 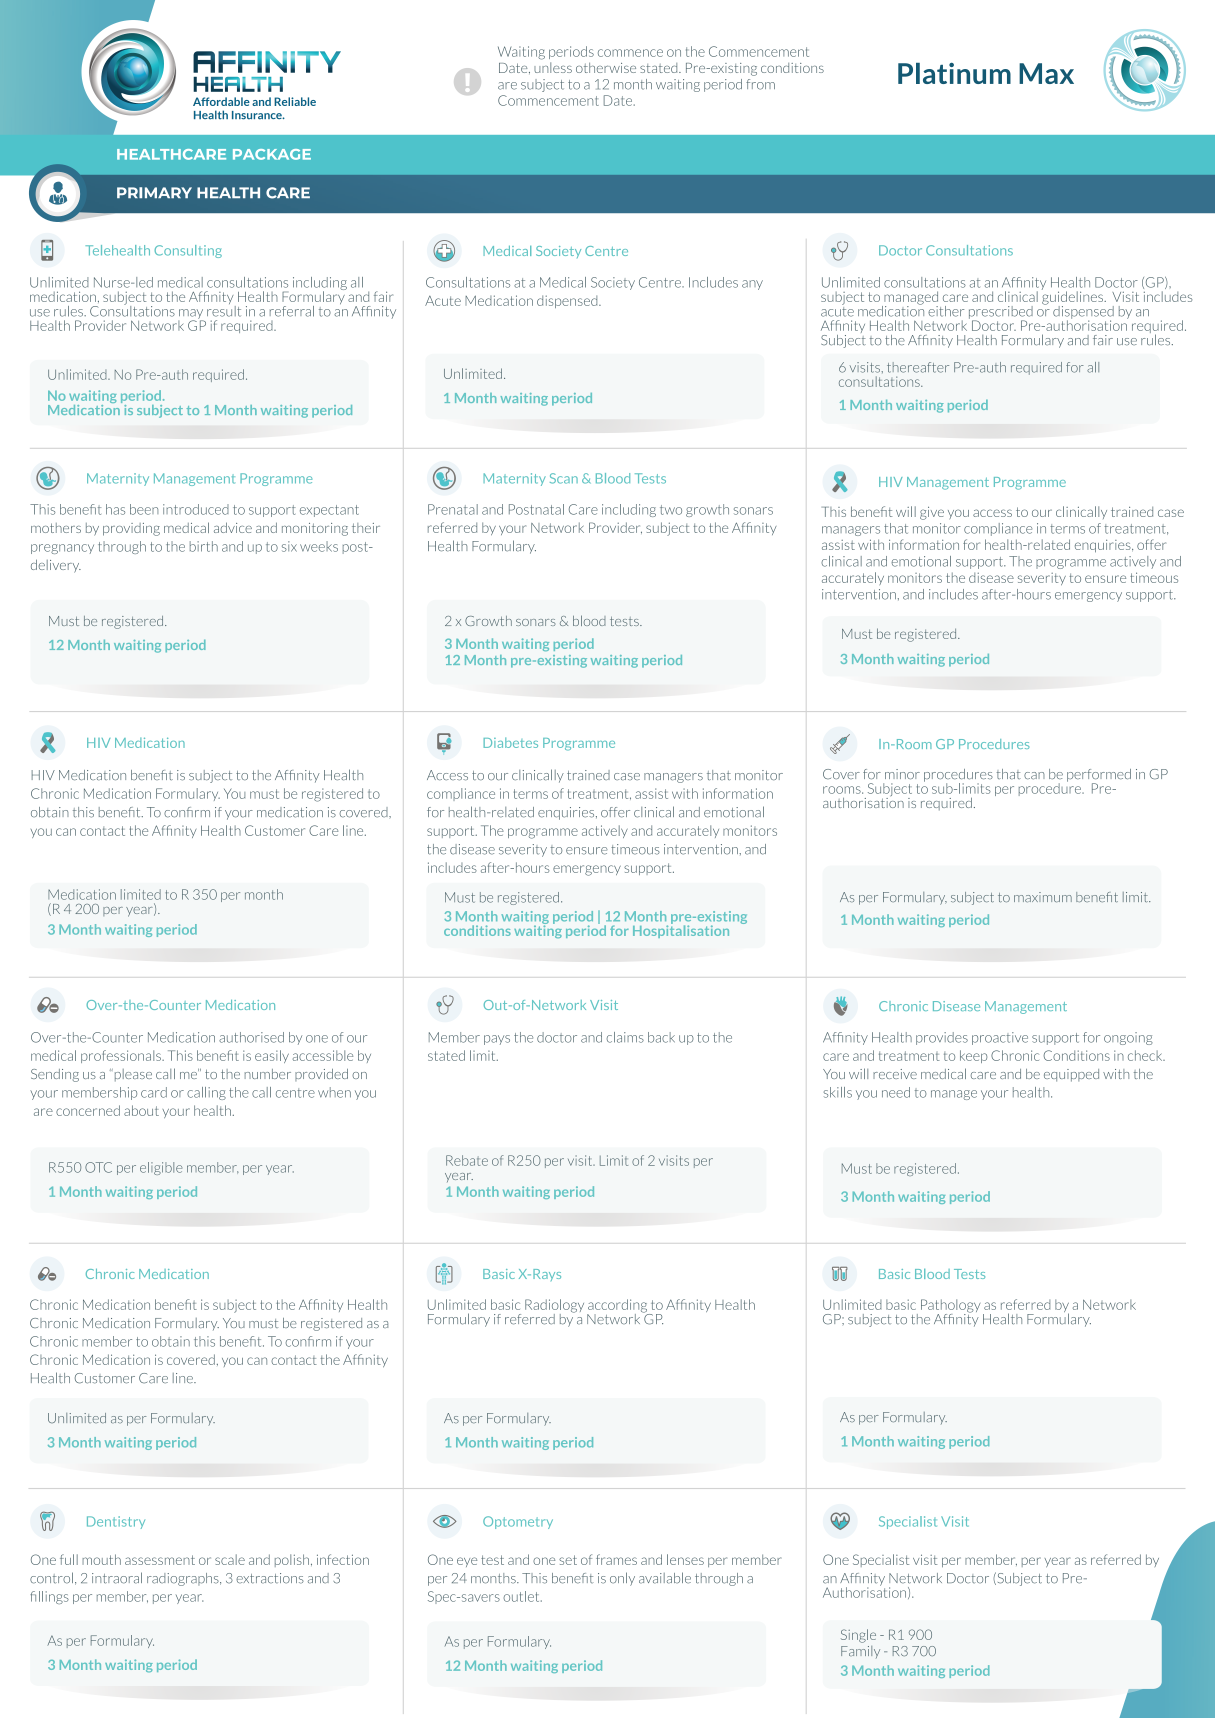 What do you see at coordinates (954, 73) in the screenshot?
I see `Platinum` at bounding box center [954, 73].
